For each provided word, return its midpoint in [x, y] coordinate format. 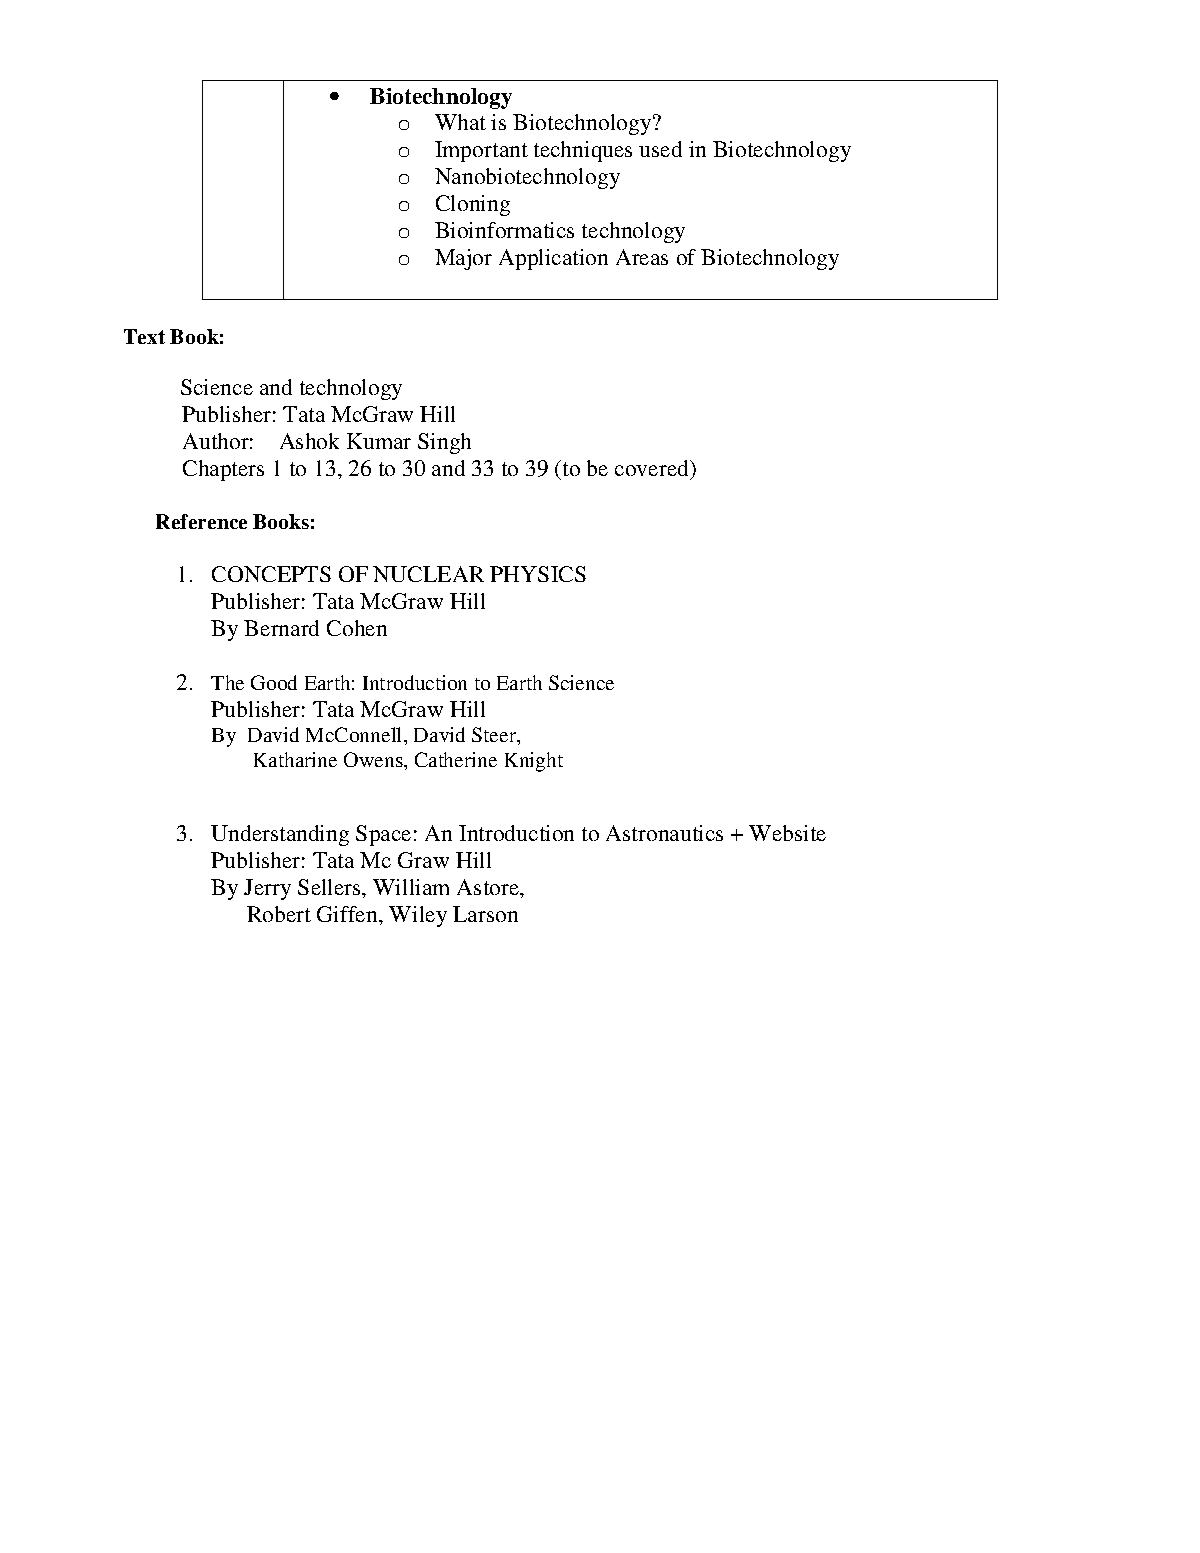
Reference [201, 521]
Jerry [267, 889]
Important [481, 151]
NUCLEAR [428, 574]
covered [653, 468]
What [460, 122]
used [660, 149]
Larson [485, 914]
